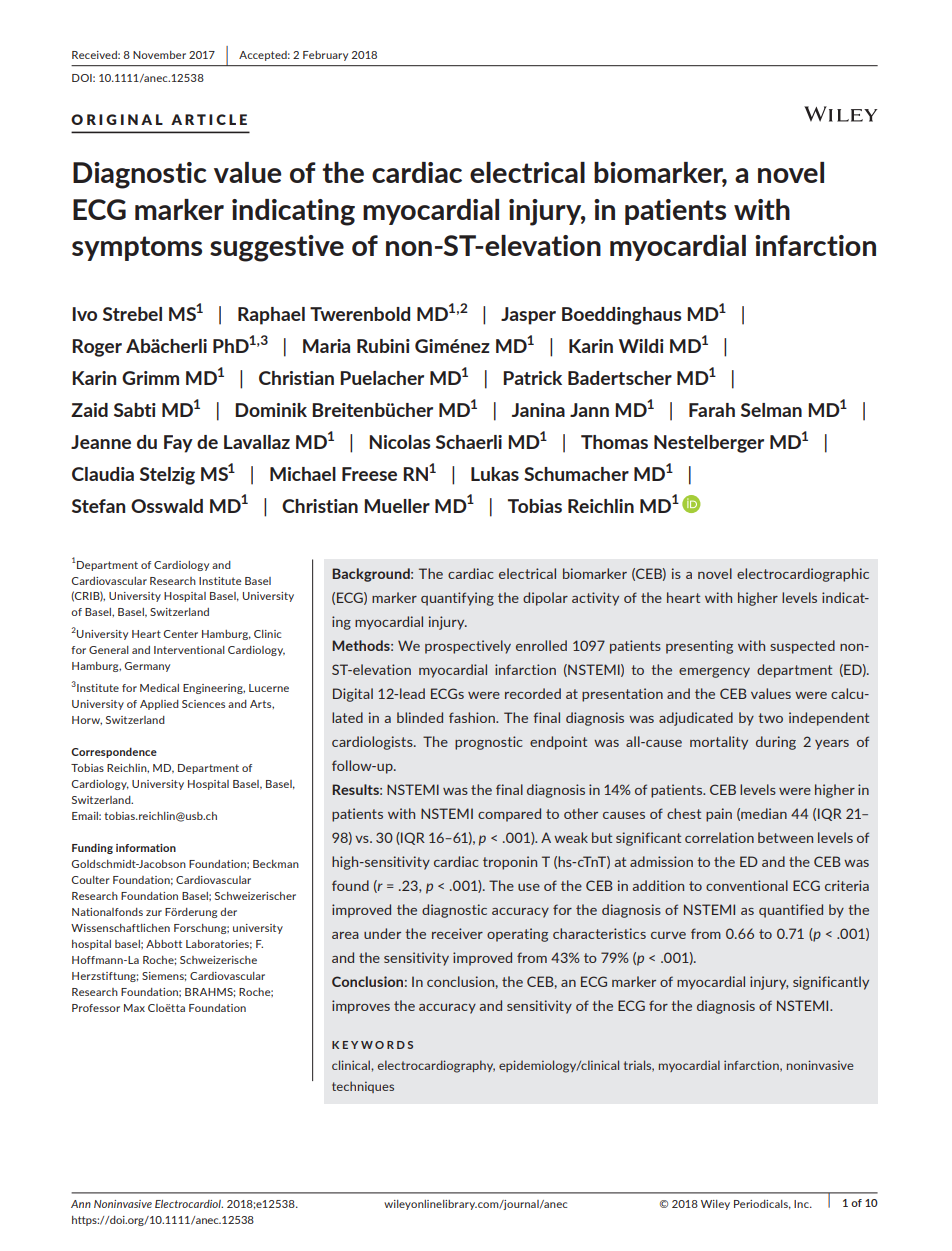  What do you see at coordinates (776, 743) in the document?
I see `during` at bounding box center [776, 743].
